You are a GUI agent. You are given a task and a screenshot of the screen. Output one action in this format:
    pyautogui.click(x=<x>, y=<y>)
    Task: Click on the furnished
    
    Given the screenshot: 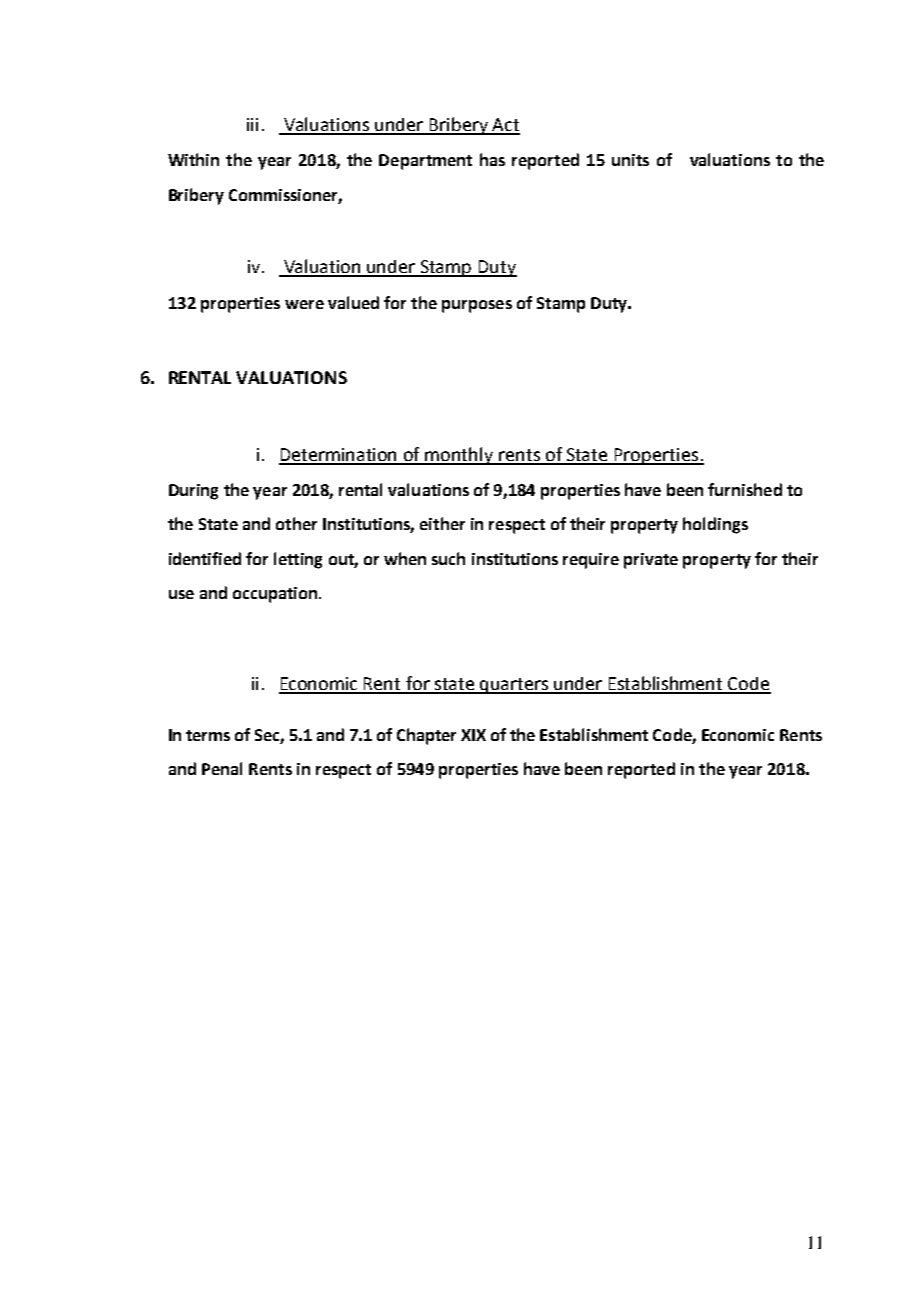 What is the action you would take?
    pyautogui.click(x=745, y=489)
